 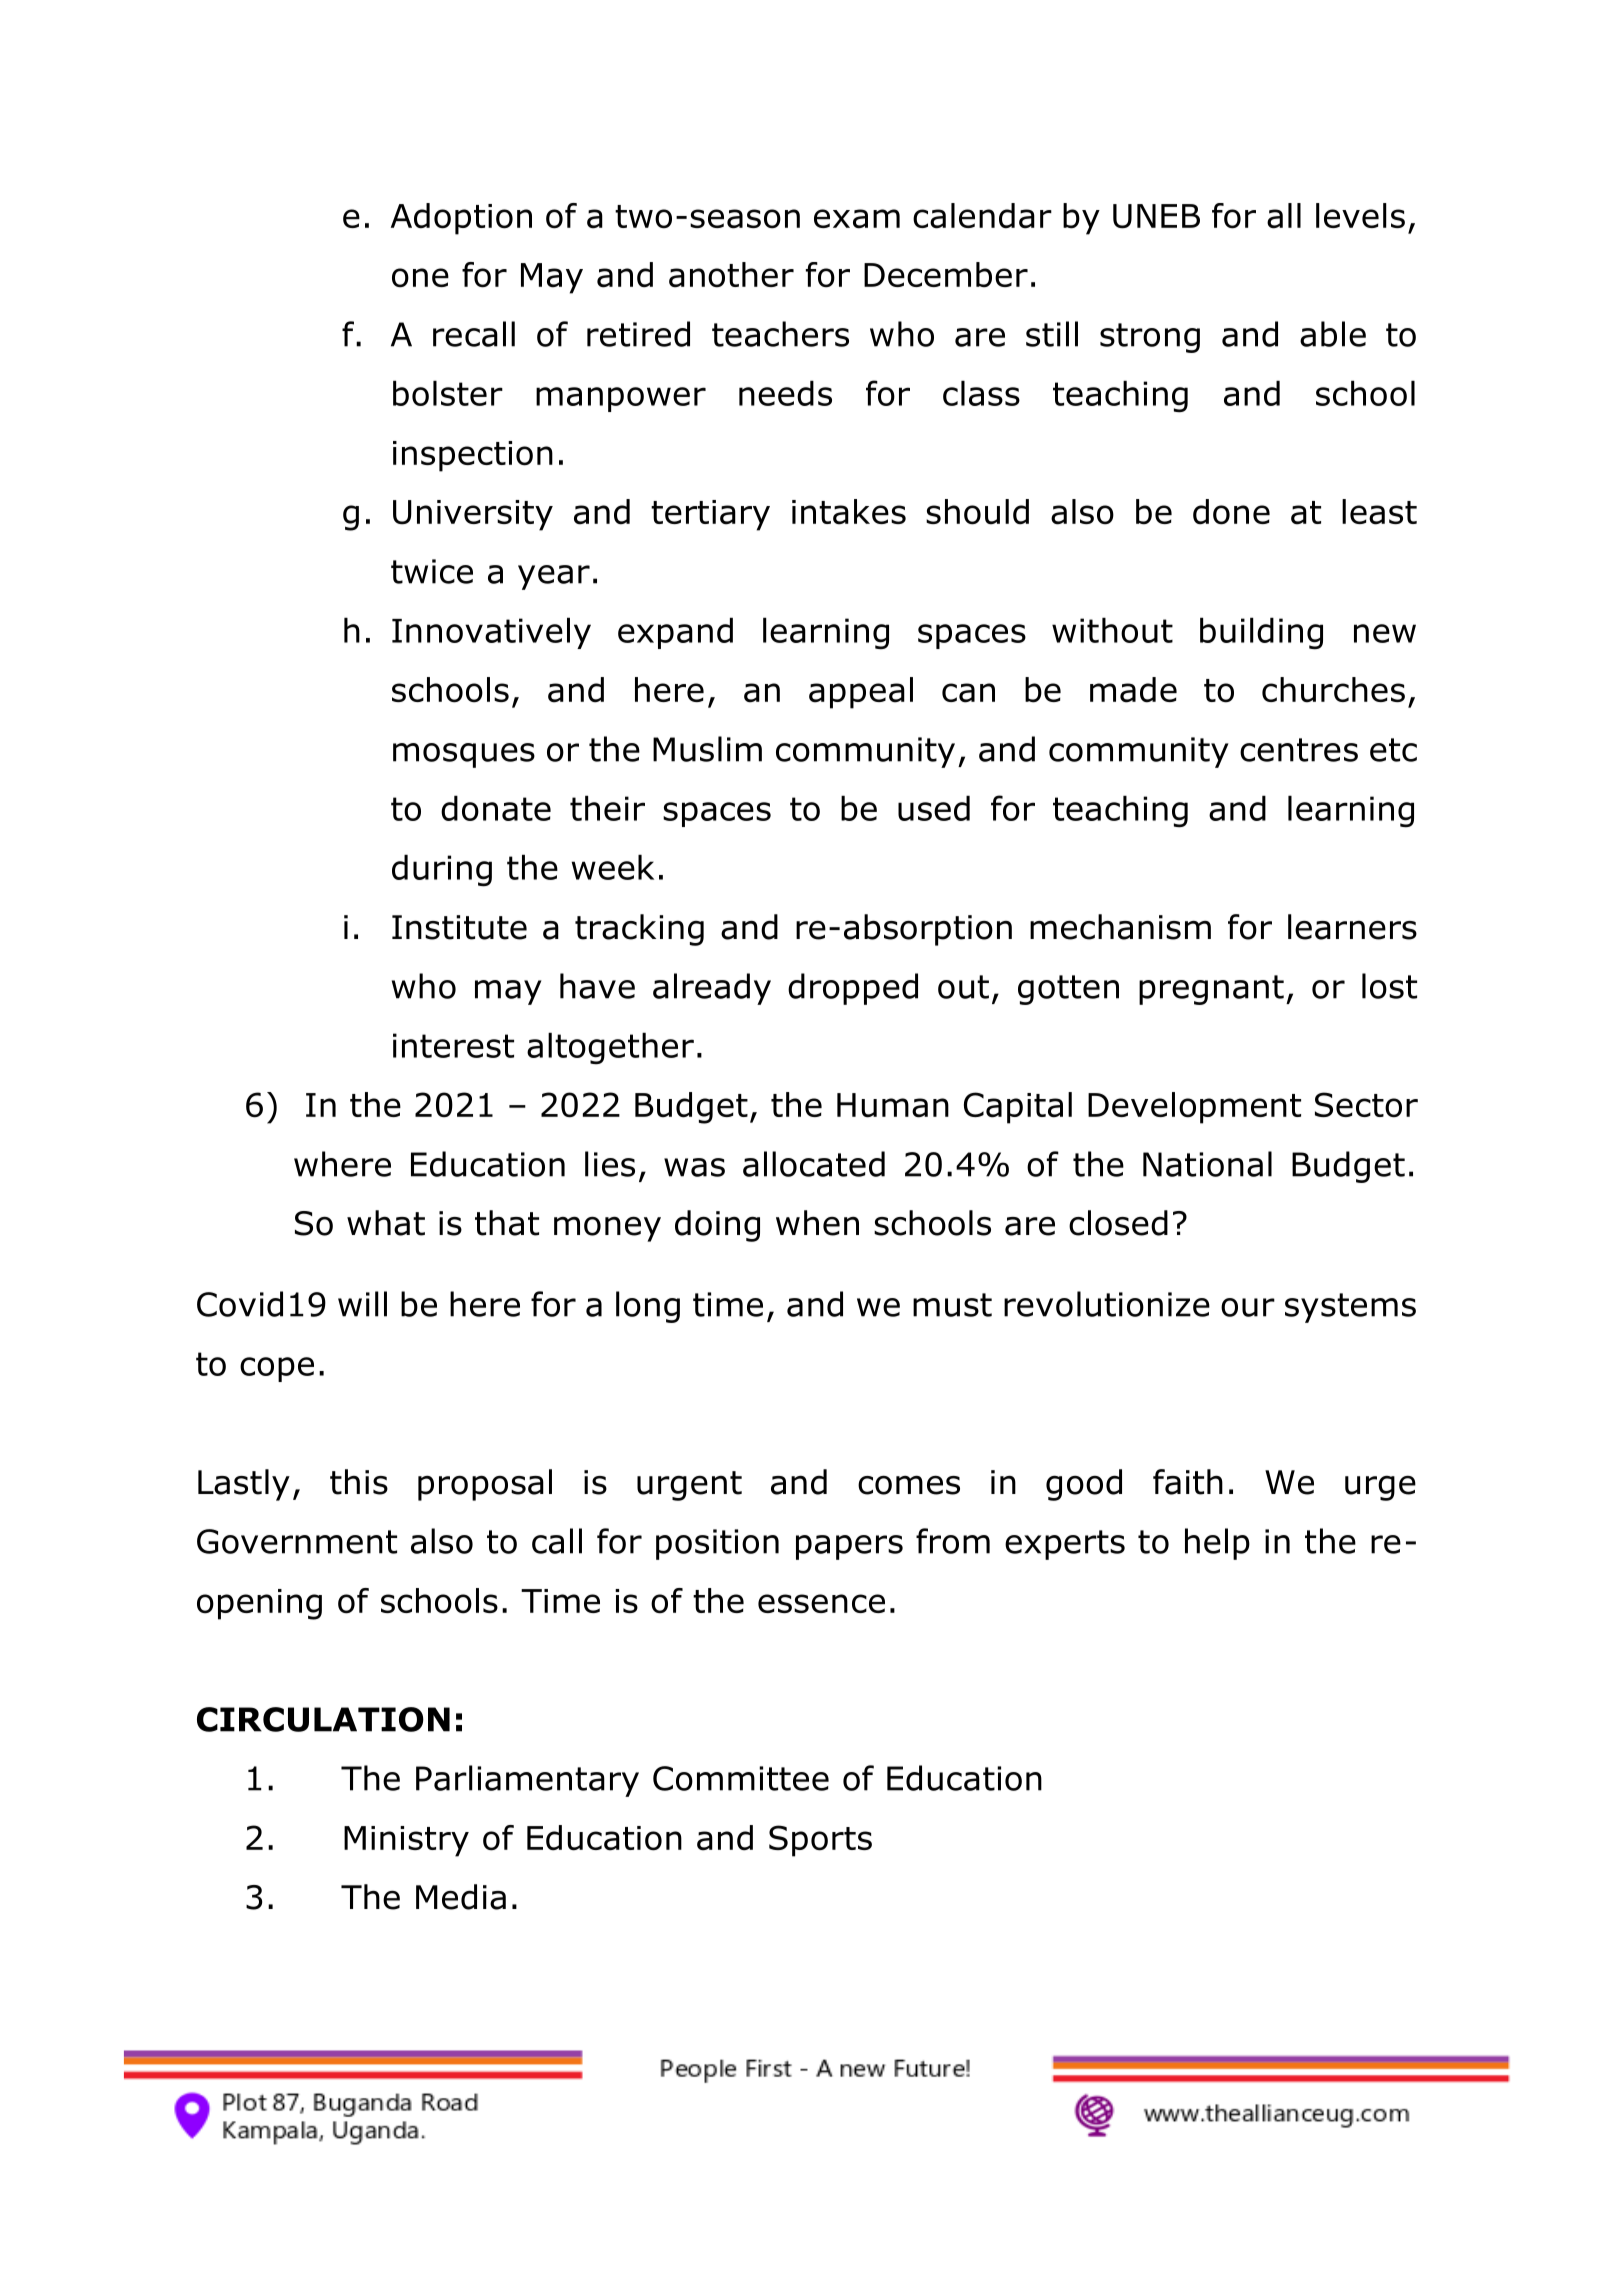 I want to click on this, so click(x=359, y=1482).
